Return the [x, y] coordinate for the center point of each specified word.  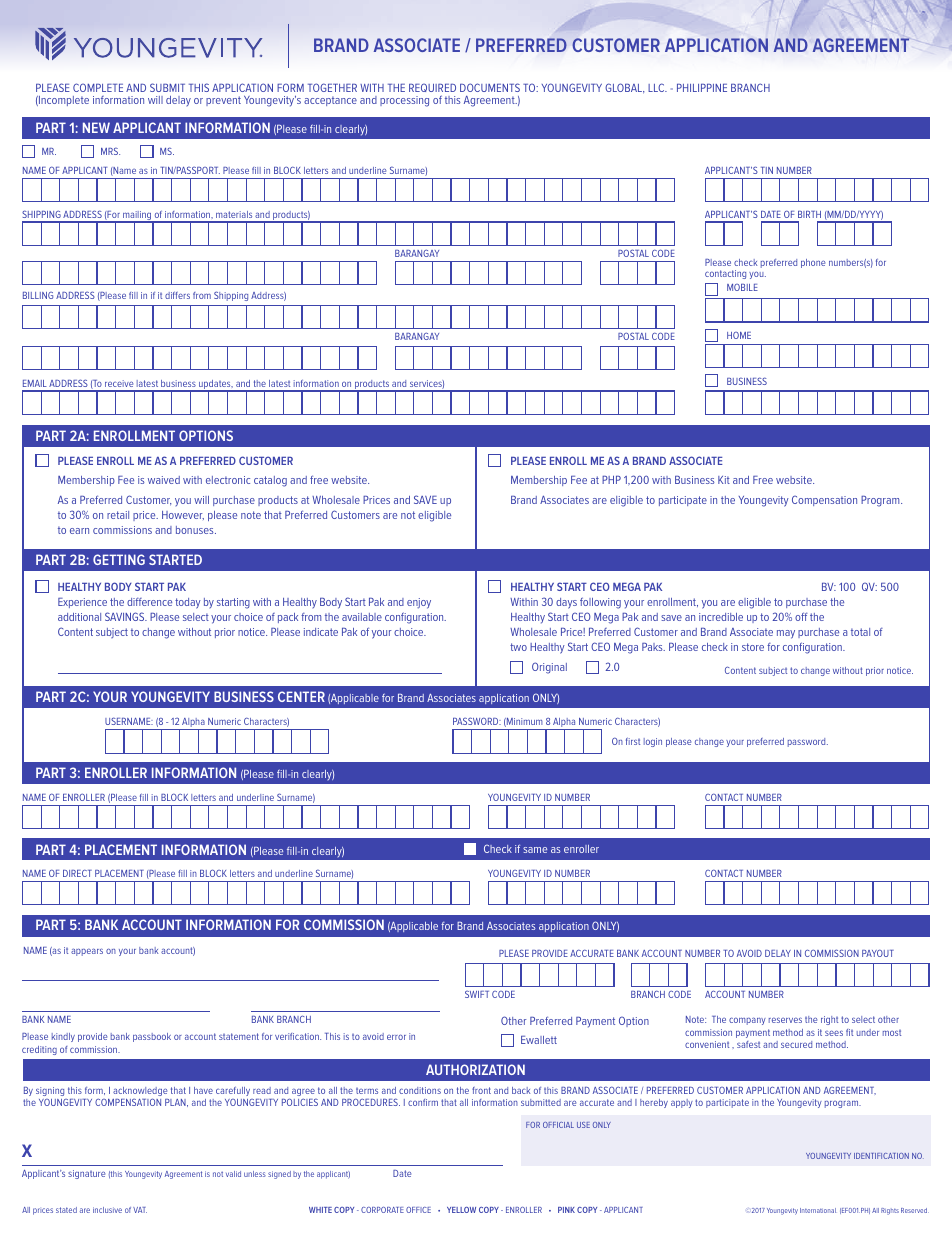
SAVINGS [126, 616]
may [786, 634]
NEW [96, 127]
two [518, 647]
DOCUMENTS [490, 87]
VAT [140, 1210]
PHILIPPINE [702, 88]
